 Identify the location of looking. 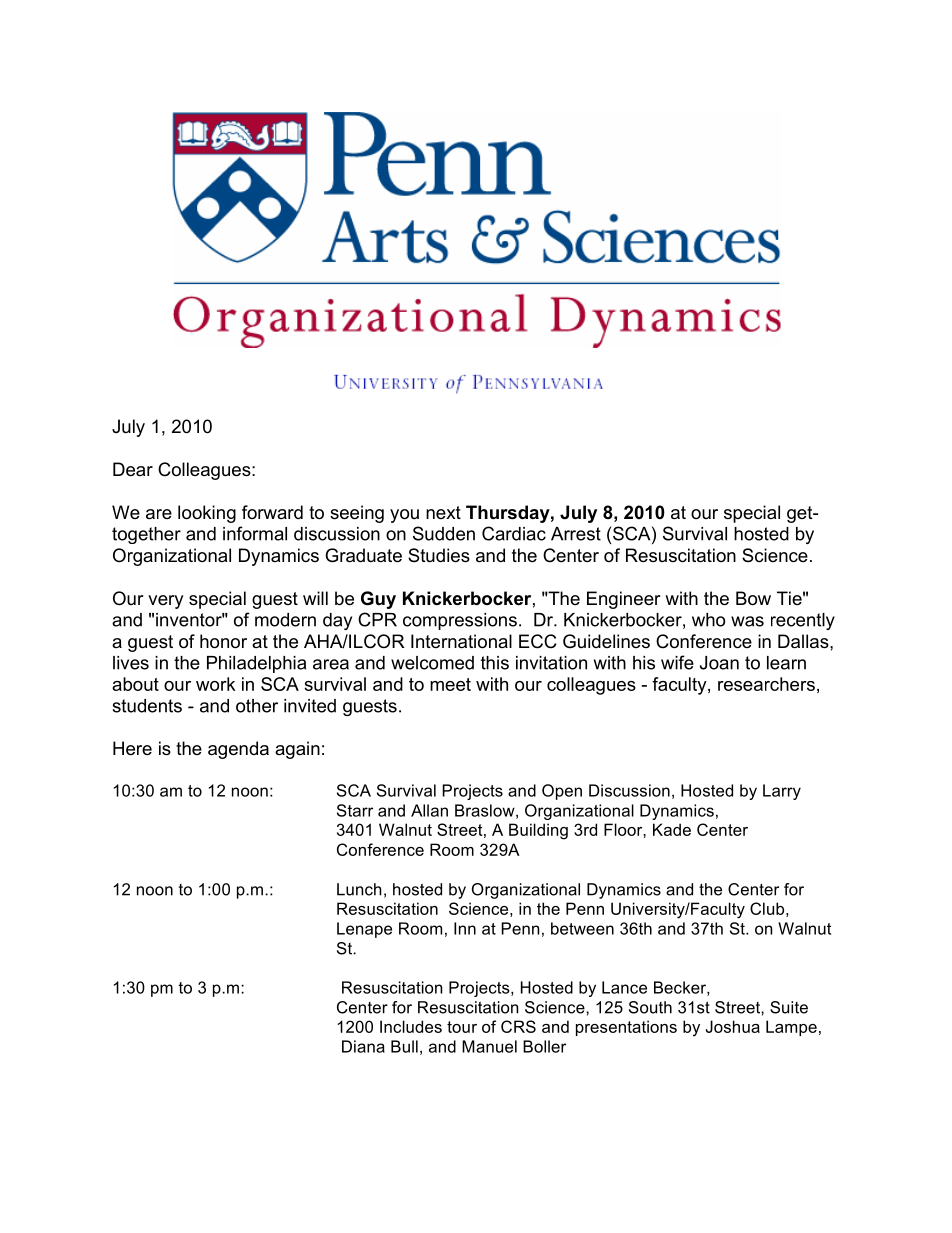
(207, 514).
